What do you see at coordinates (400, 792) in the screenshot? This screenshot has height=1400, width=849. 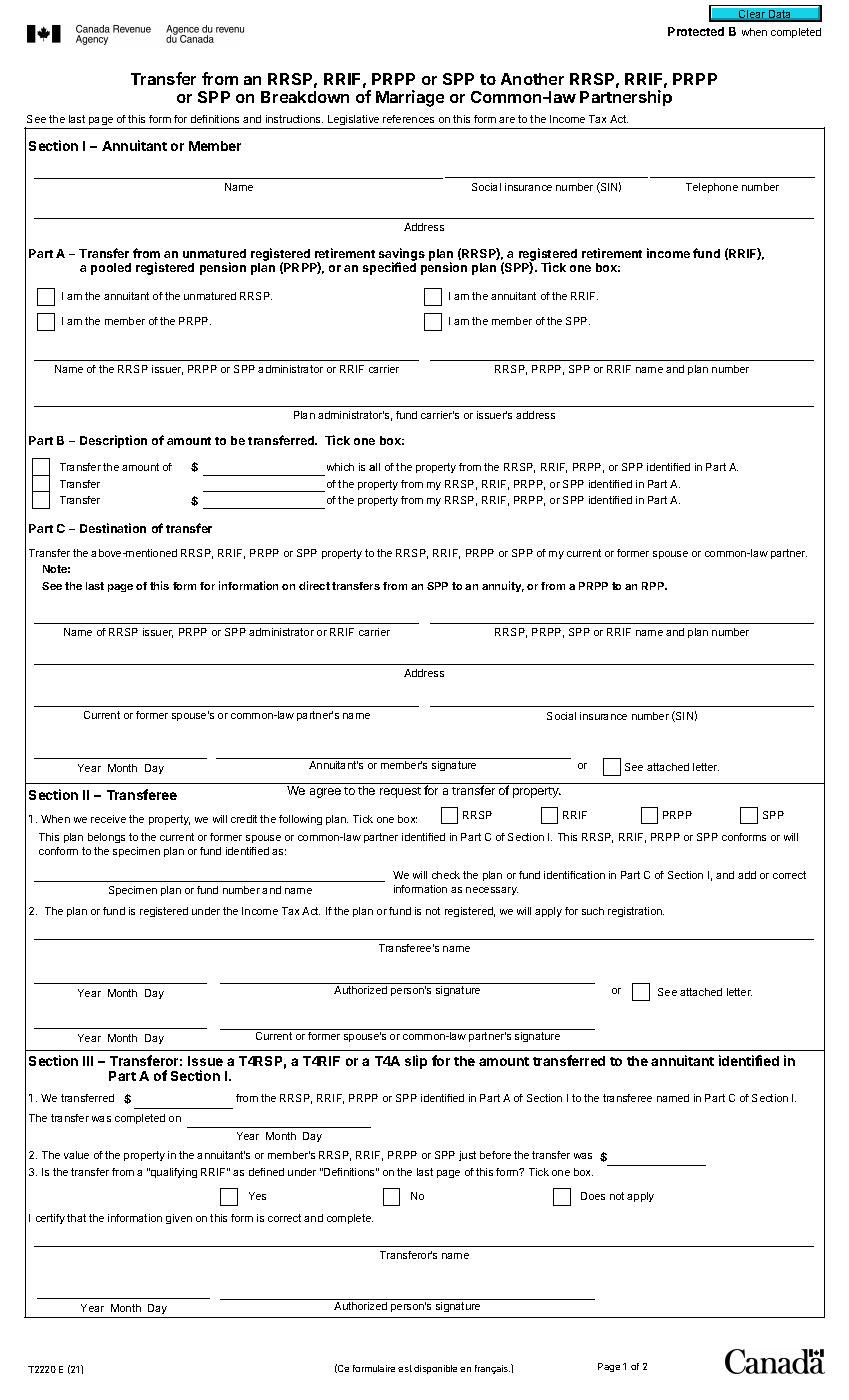 I see `request` at bounding box center [400, 792].
